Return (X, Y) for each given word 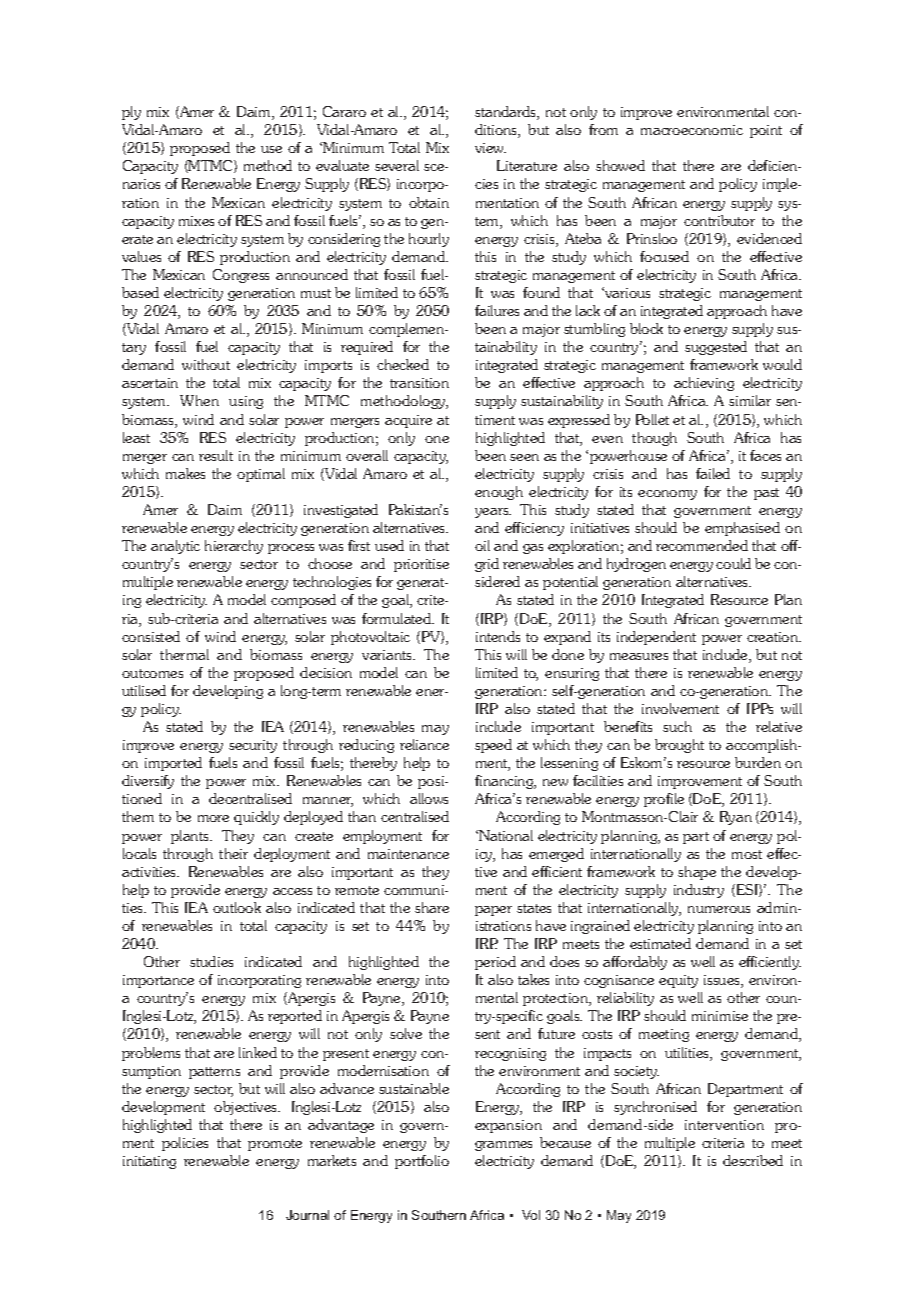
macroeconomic (692, 130)
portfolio (422, 1162)
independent (656, 638)
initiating (149, 1162)
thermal (184, 654)
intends (498, 636)
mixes (196, 221)
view (490, 148)
